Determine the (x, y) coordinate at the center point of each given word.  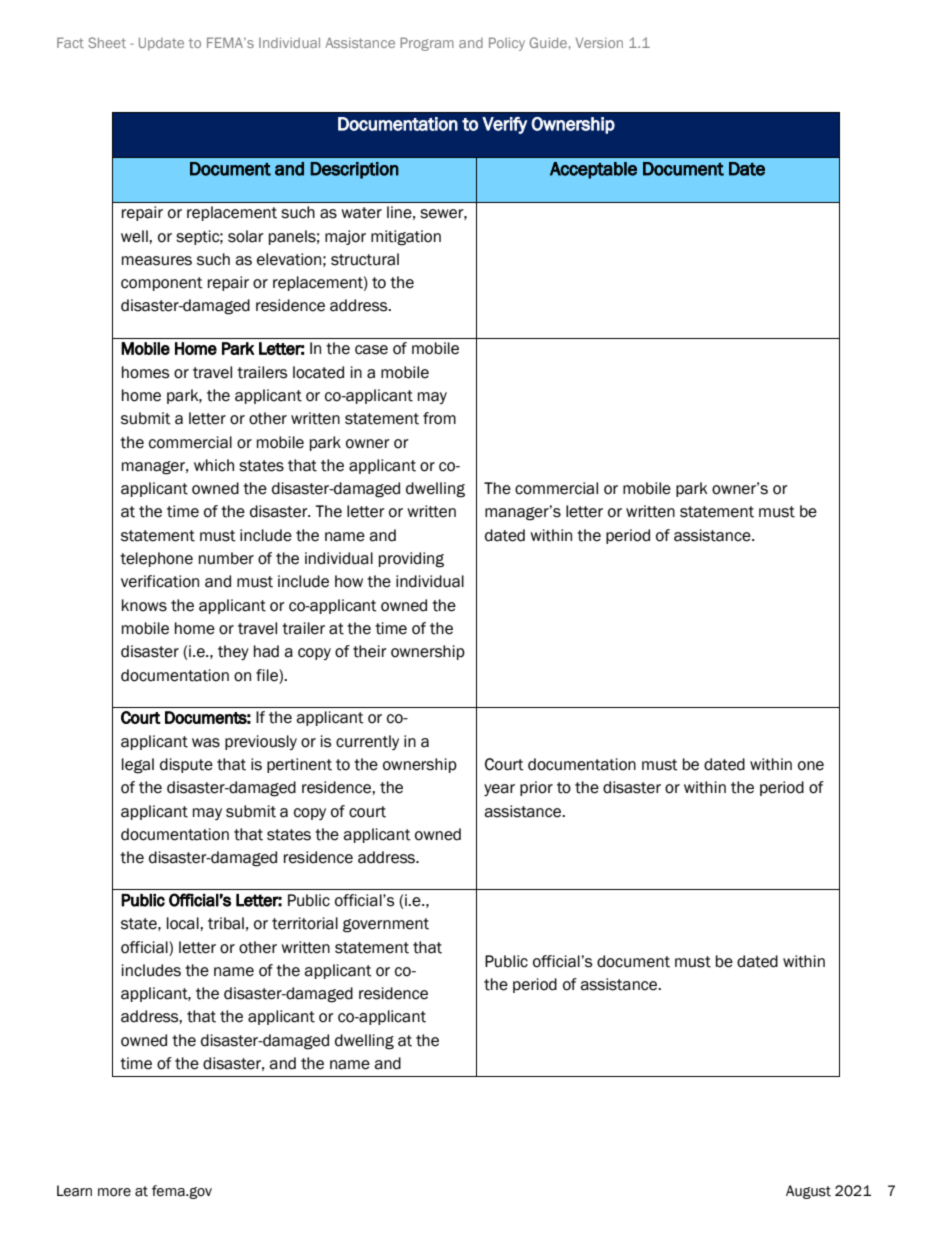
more (114, 1192)
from (439, 418)
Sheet (107, 42)
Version (599, 43)
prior (536, 788)
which (214, 465)
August (808, 1192)
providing (411, 560)
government (386, 925)
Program (427, 44)
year (499, 790)
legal (138, 766)
